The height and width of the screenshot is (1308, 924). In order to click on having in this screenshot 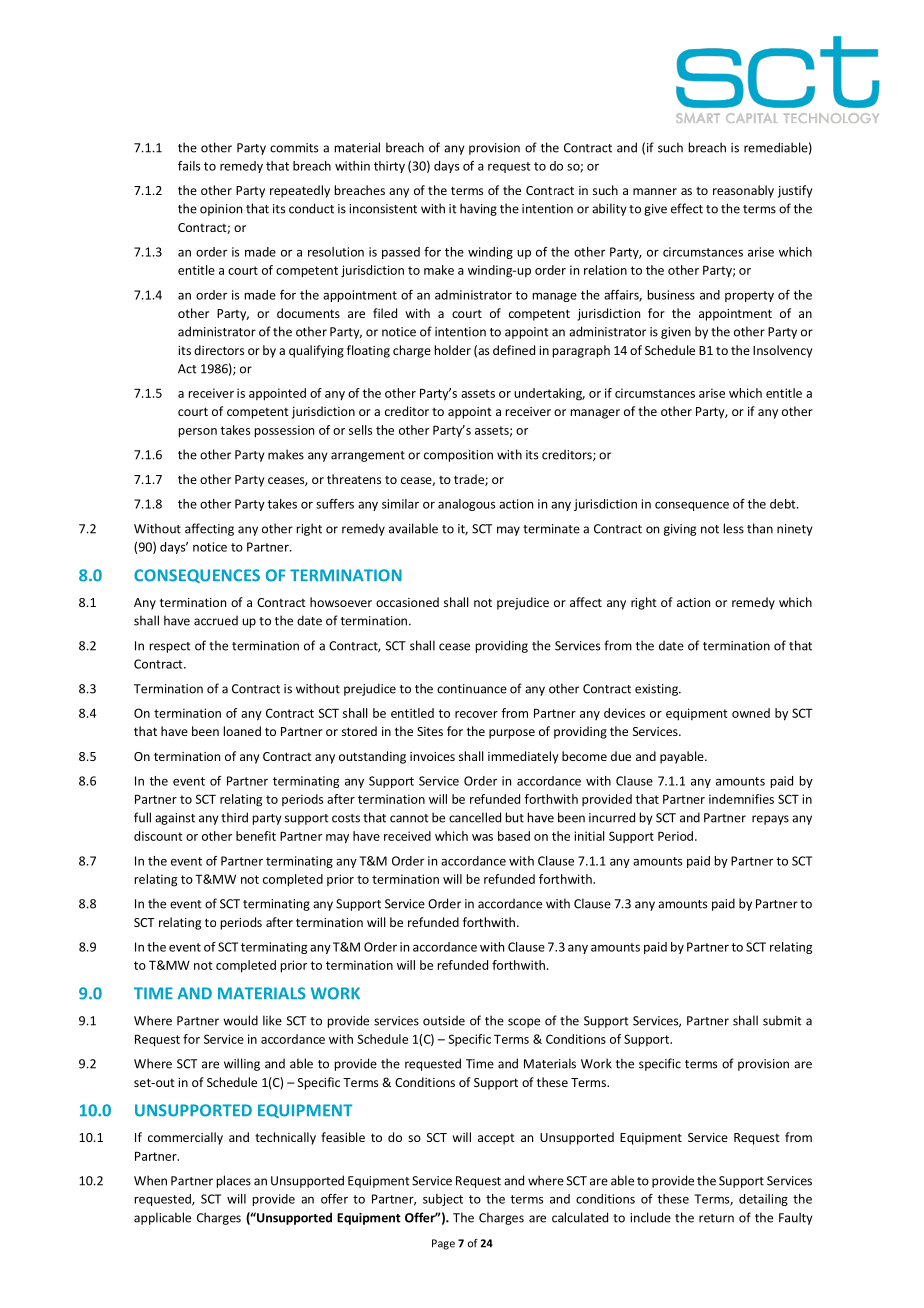, I will do `click(478, 209)`.
